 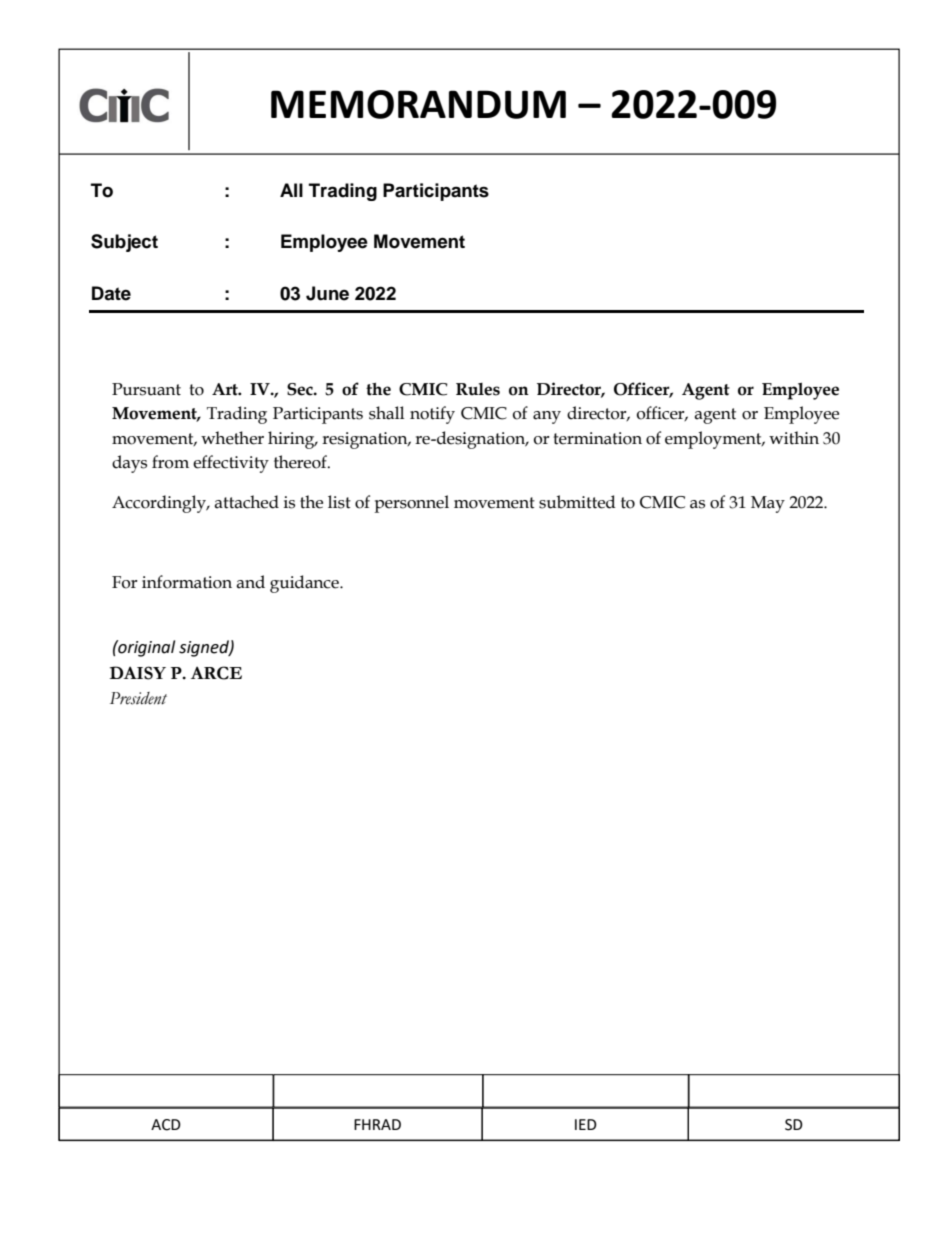 I want to click on attached, so click(x=246, y=502).
